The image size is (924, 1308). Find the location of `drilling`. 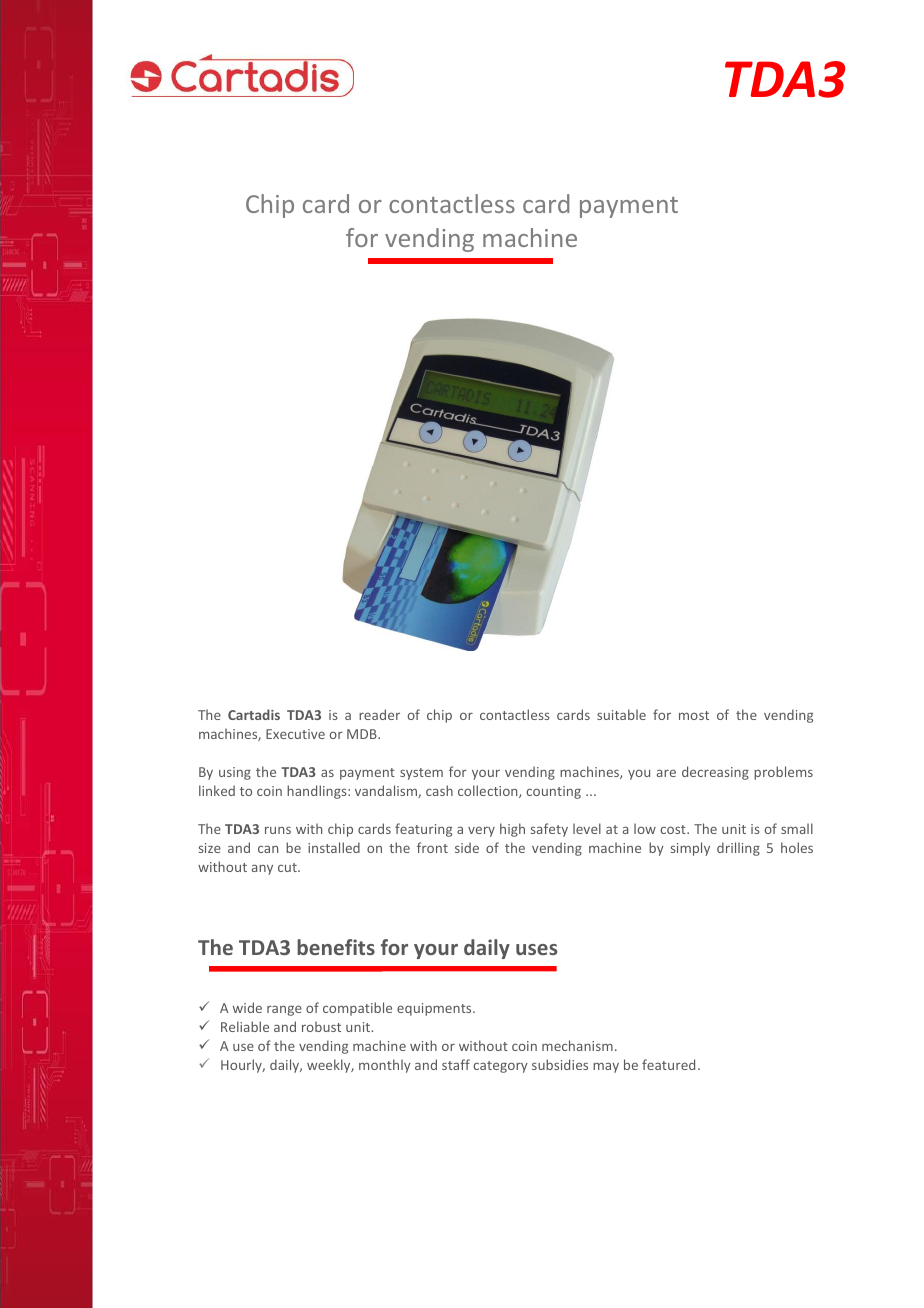

drilling is located at coordinates (738, 849).
